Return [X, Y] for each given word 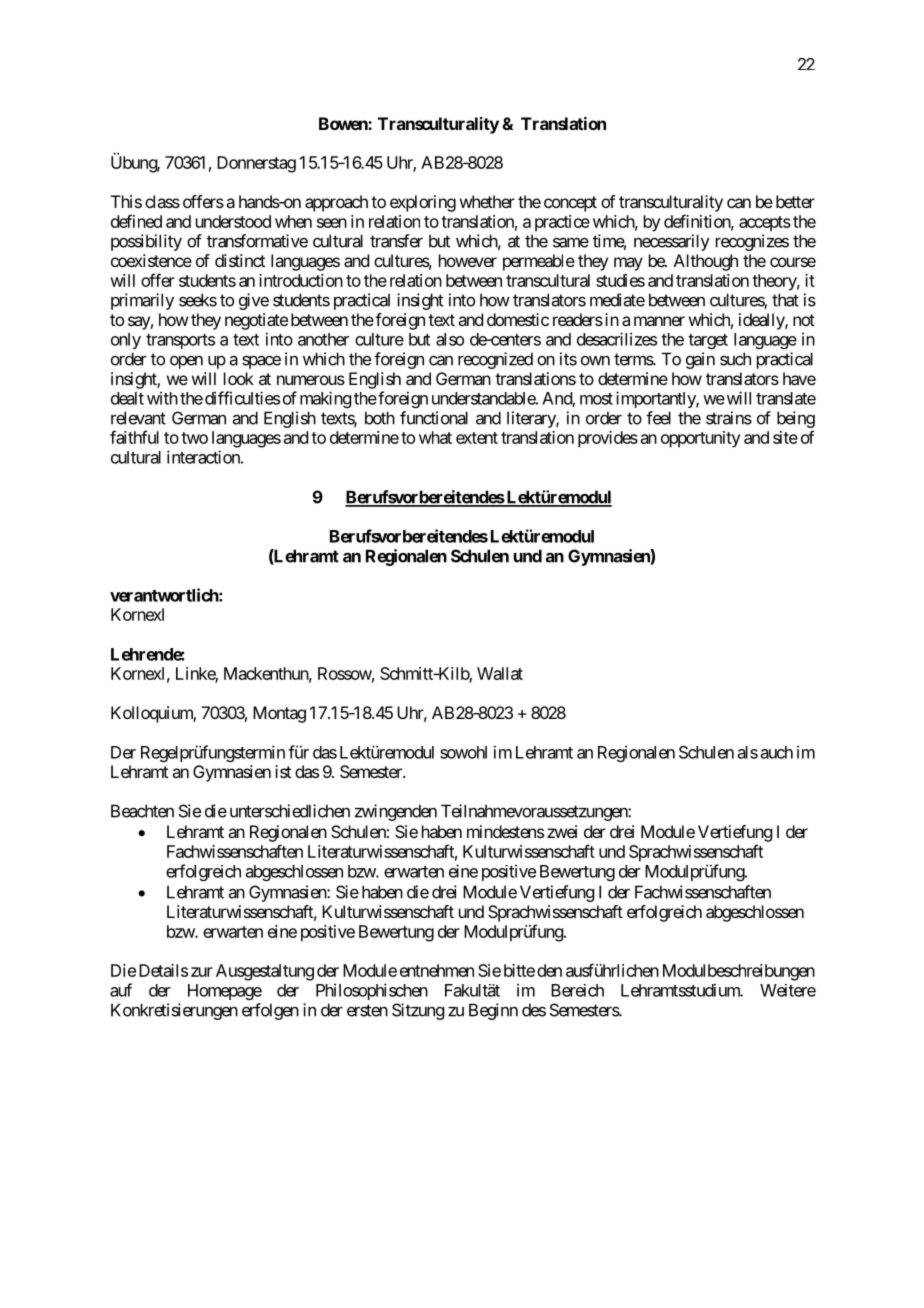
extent [477, 438]
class [162, 201]
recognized [495, 360]
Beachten [142, 811]
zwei [562, 831]
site [785, 437]
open [186, 362]
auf [121, 990]
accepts [765, 224]
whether [487, 201]
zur [202, 972]
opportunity [701, 439]
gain [700, 360]
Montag [279, 714]
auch [777, 752]
